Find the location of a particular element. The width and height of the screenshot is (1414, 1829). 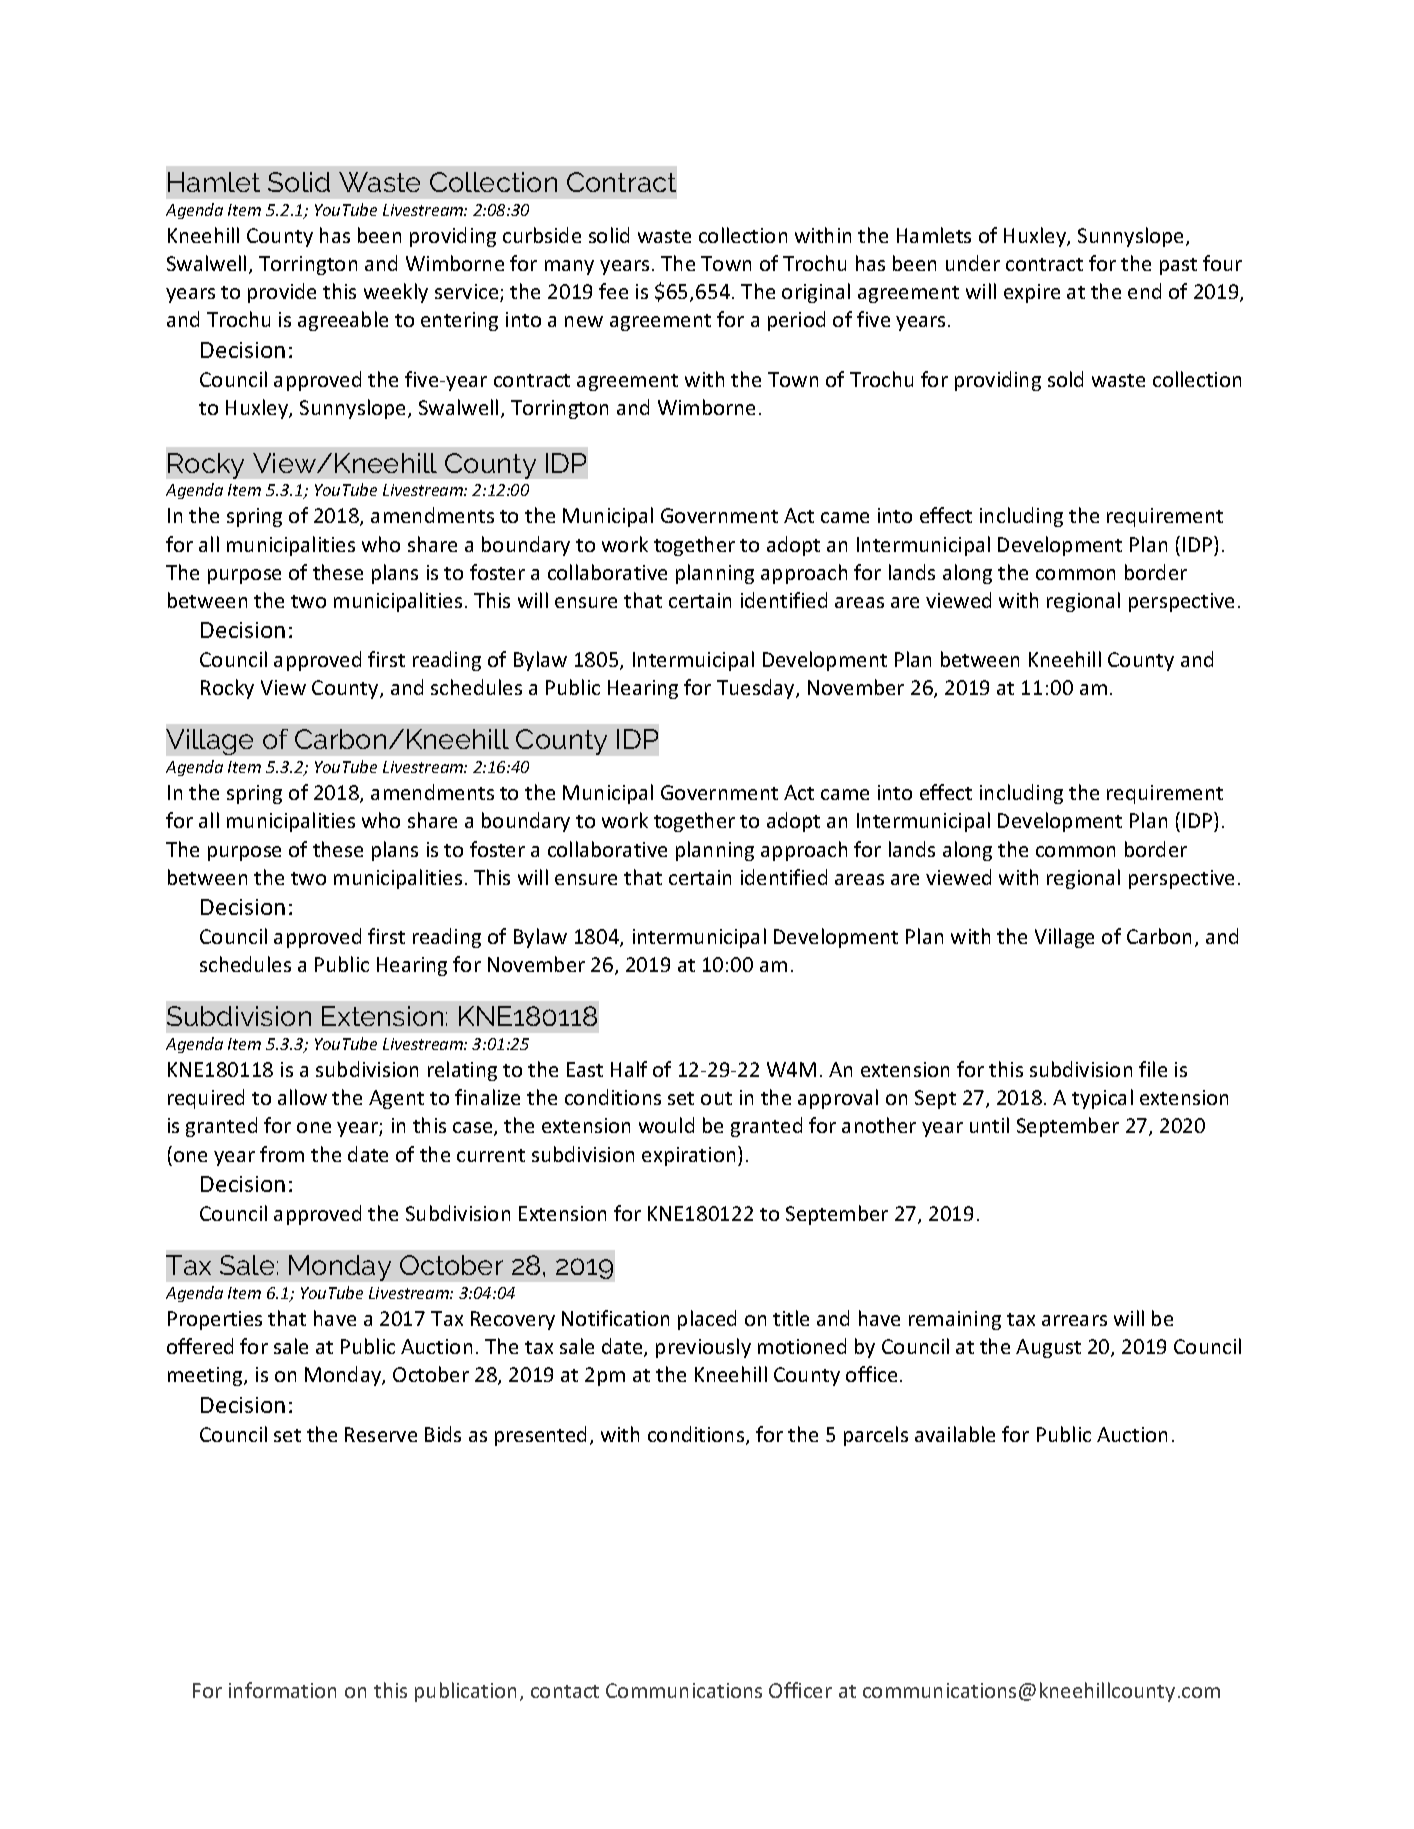

fee is located at coordinates (613, 291).
